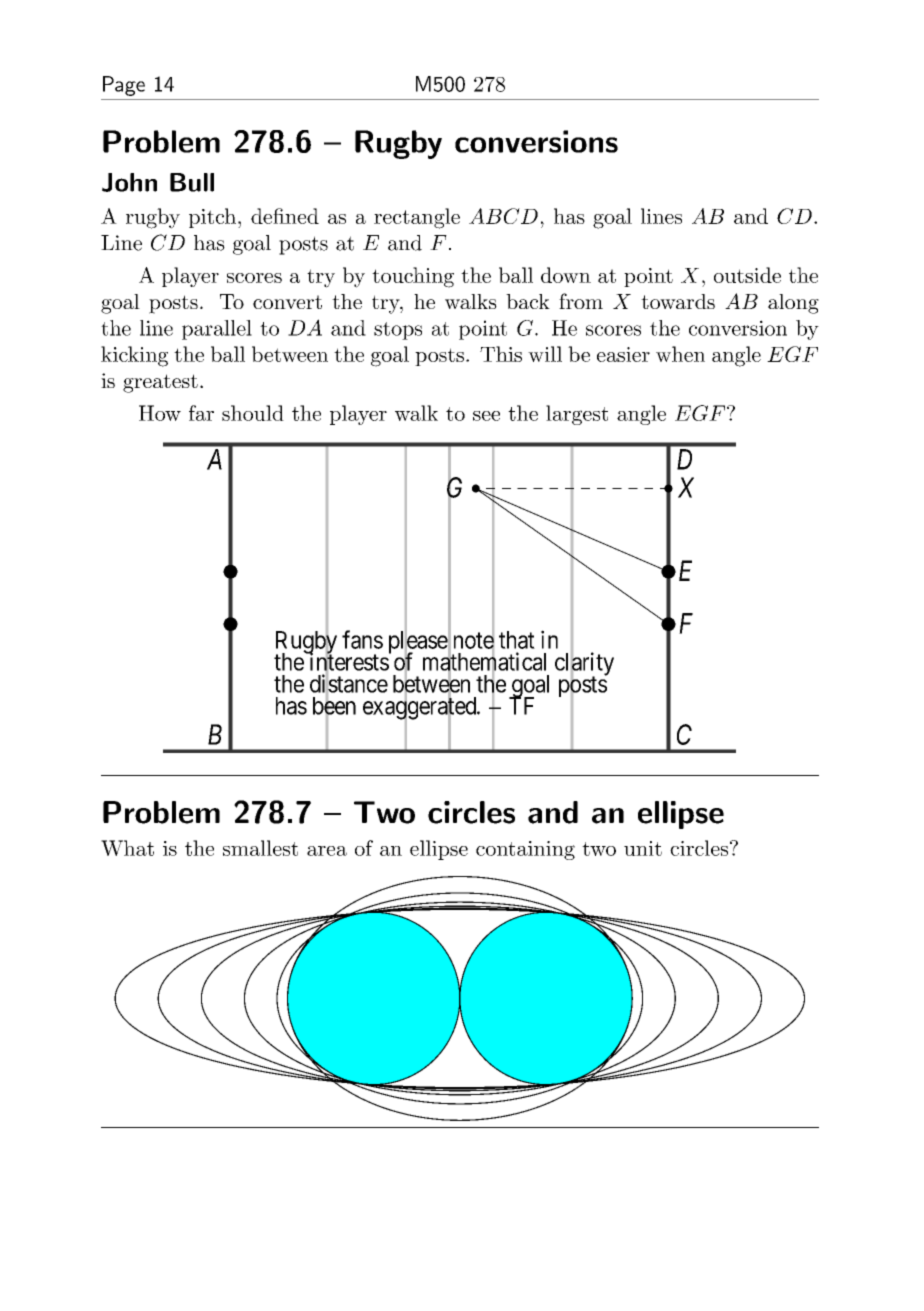  I want to click on pitch, so click(212, 218).
